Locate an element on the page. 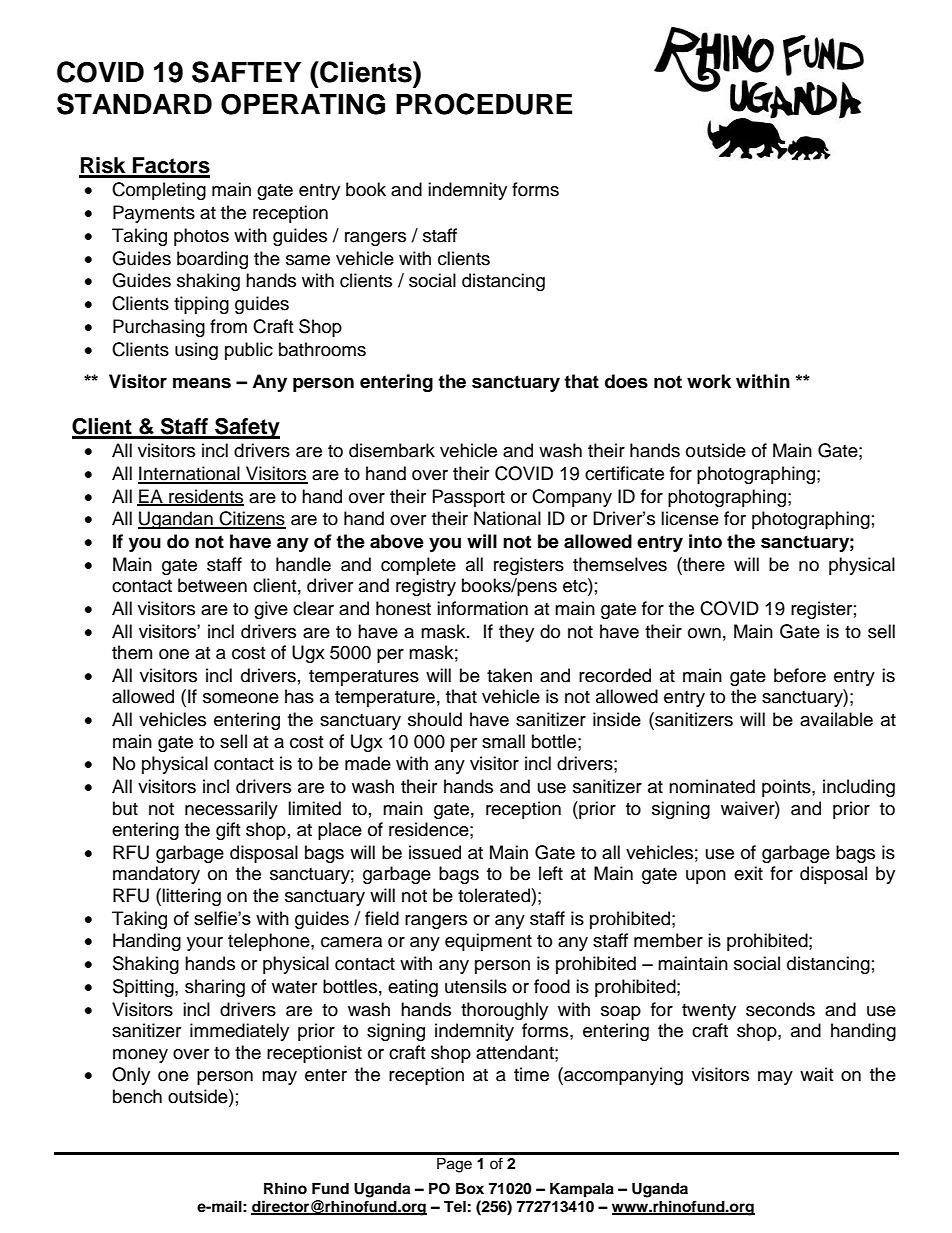 This document has height=1233, width=952. information is located at coordinates (482, 608).
